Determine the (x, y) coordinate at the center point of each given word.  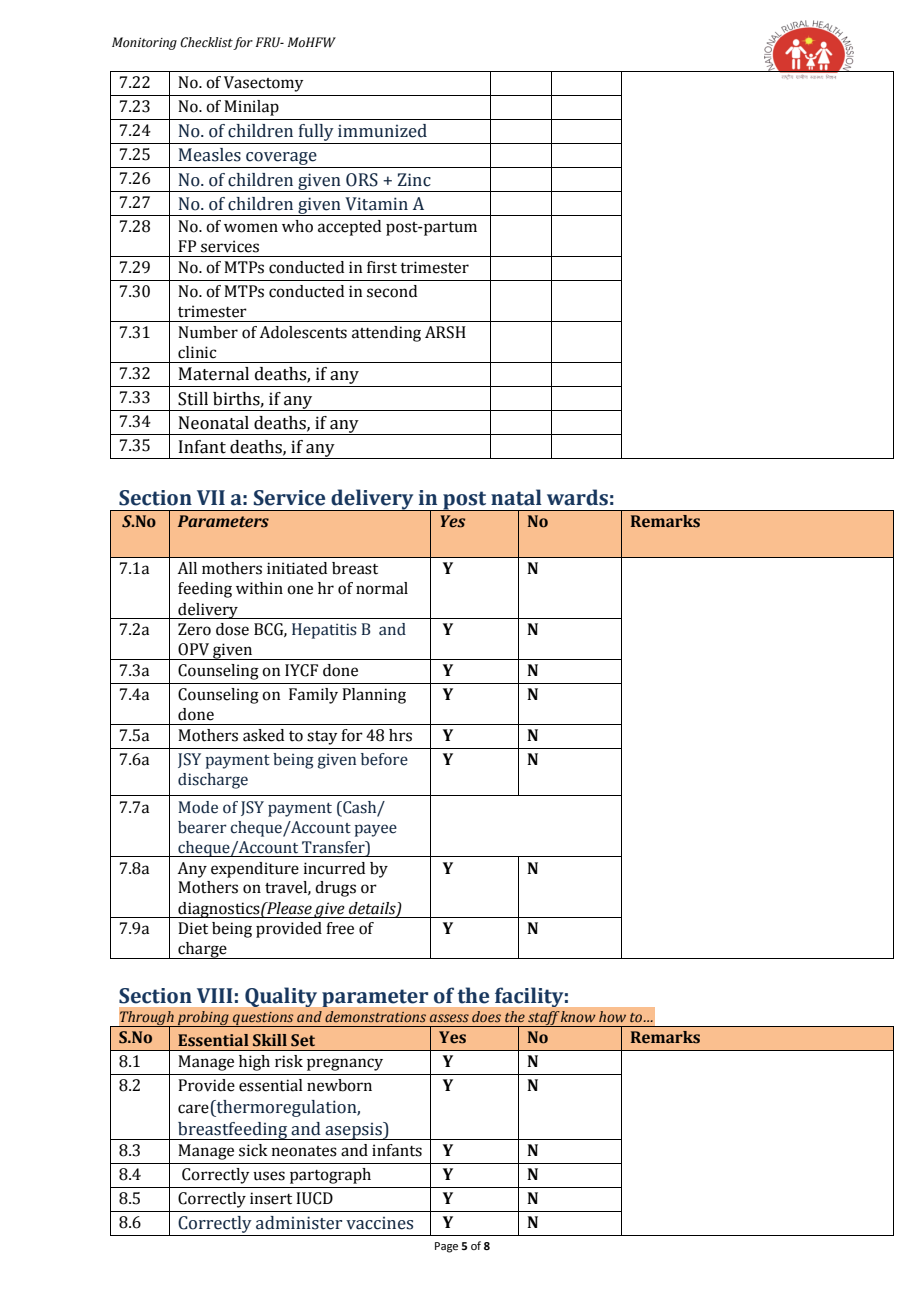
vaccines (379, 1223)
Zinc (414, 180)
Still (193, 399)
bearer (202, 827)
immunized (382, 131)
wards (577, 497)
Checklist (206, 42)
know (578, 1016)
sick (253, 1150)
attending (386, 334)
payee (375, 830)
